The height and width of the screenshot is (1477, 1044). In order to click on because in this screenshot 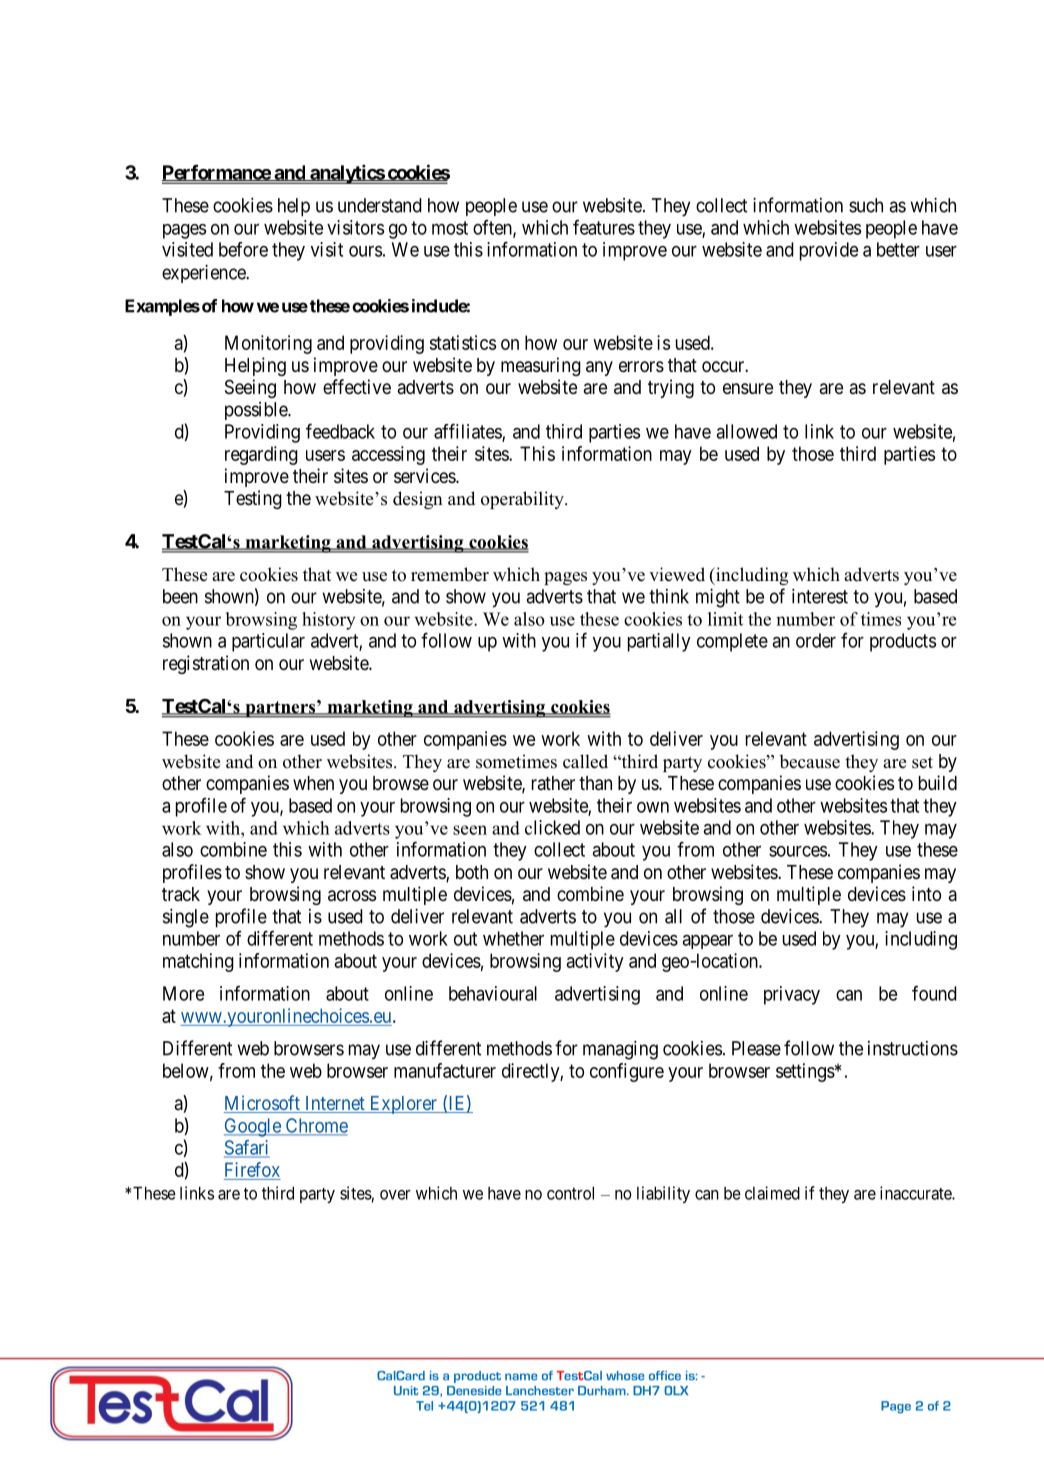, I will do `click(809, 761)`.
